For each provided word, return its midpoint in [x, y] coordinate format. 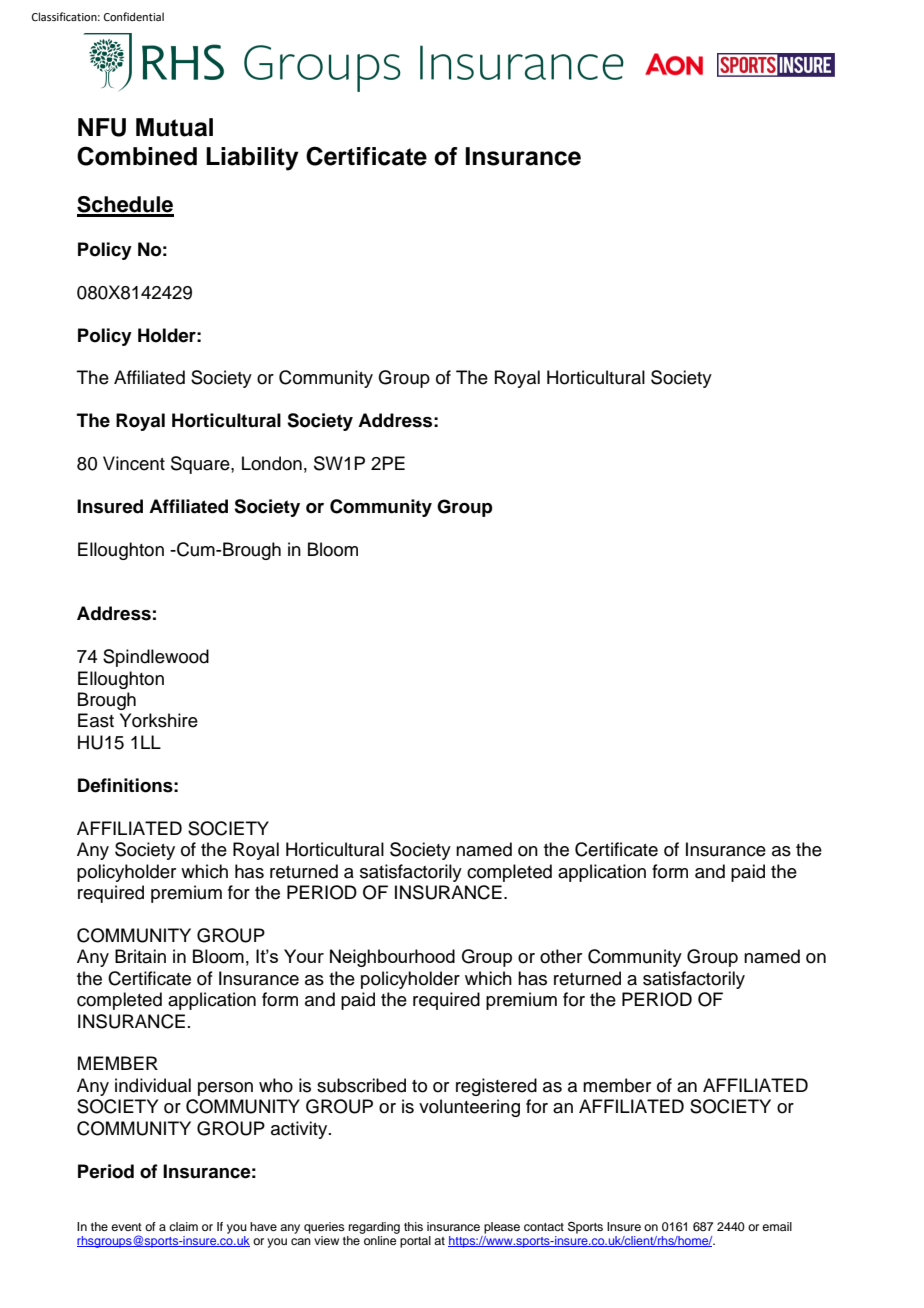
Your [304, 956]
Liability [252, 159]
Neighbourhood [392, 958]
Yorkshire [159, 720]
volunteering [469, 1108]
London [272, 463]
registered [496, 1087]
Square [201, 465]
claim [183, 1226]
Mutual [174, 127]
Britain [140, 956]
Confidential [134, 16]
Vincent [134, 463]
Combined [137, 156]
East [96, 720]
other [561, 956]
